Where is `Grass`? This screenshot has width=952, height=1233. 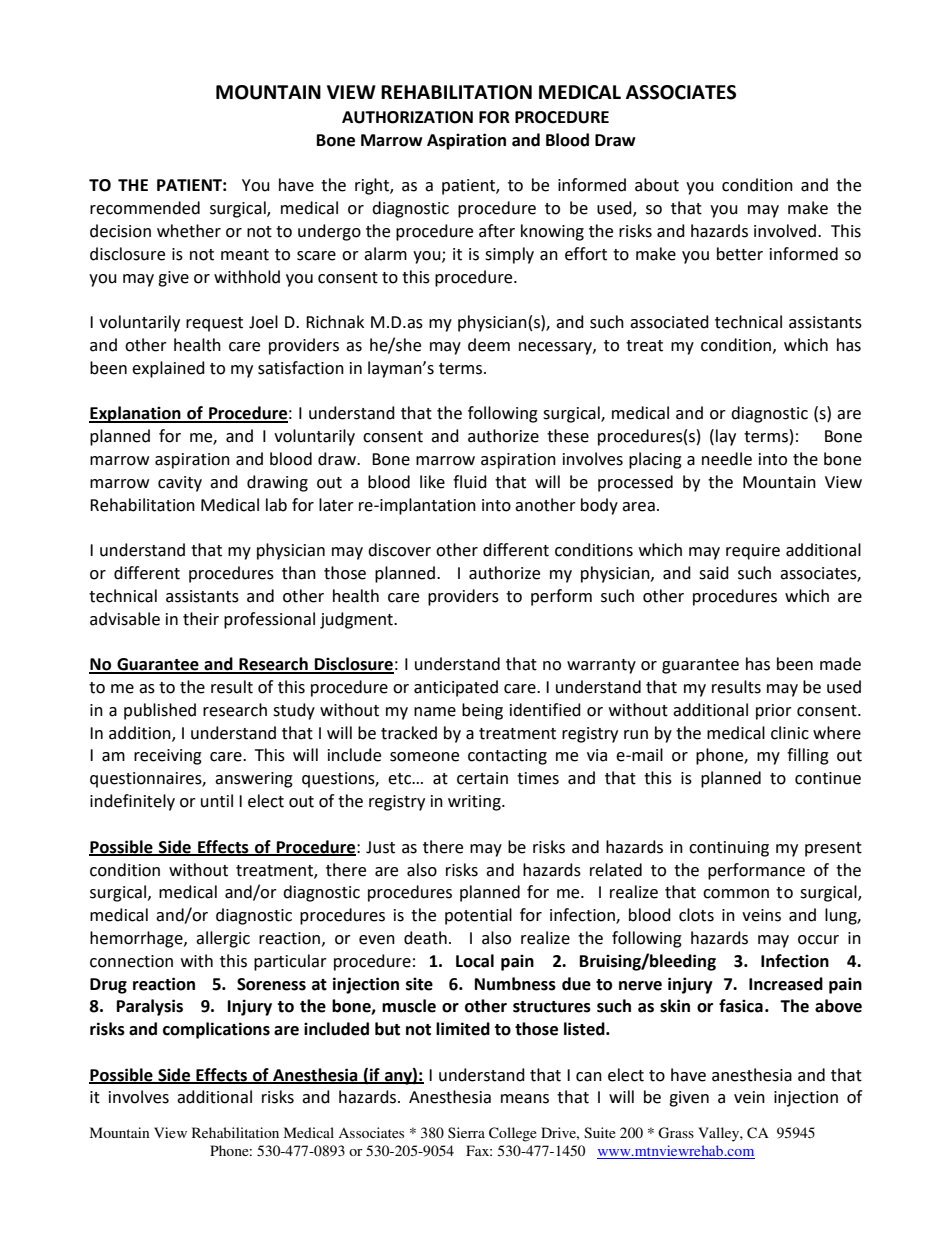 Grass is located at coordinates (676, 1133).
